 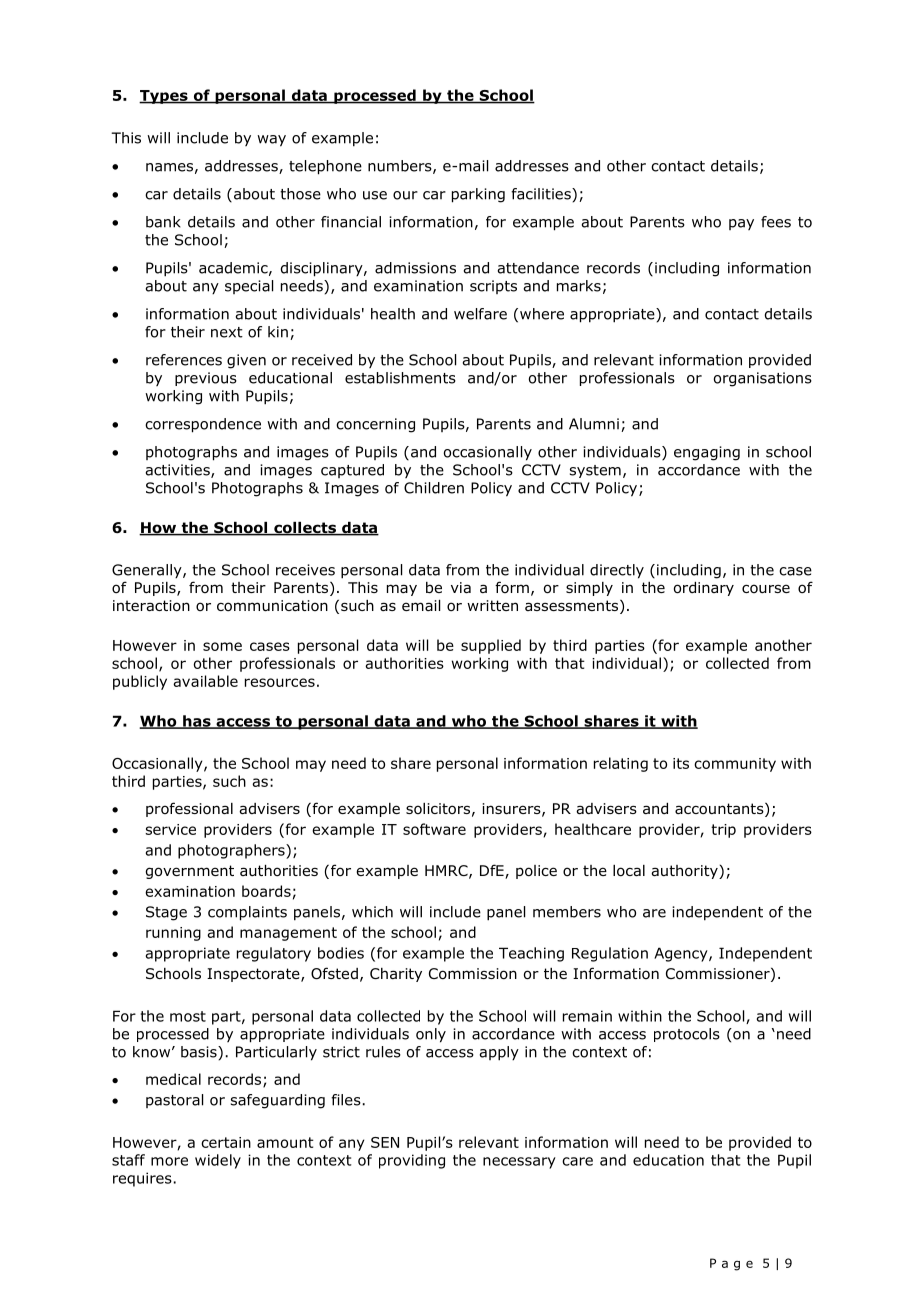 I want to click on software, so click(x=434, y=829).
